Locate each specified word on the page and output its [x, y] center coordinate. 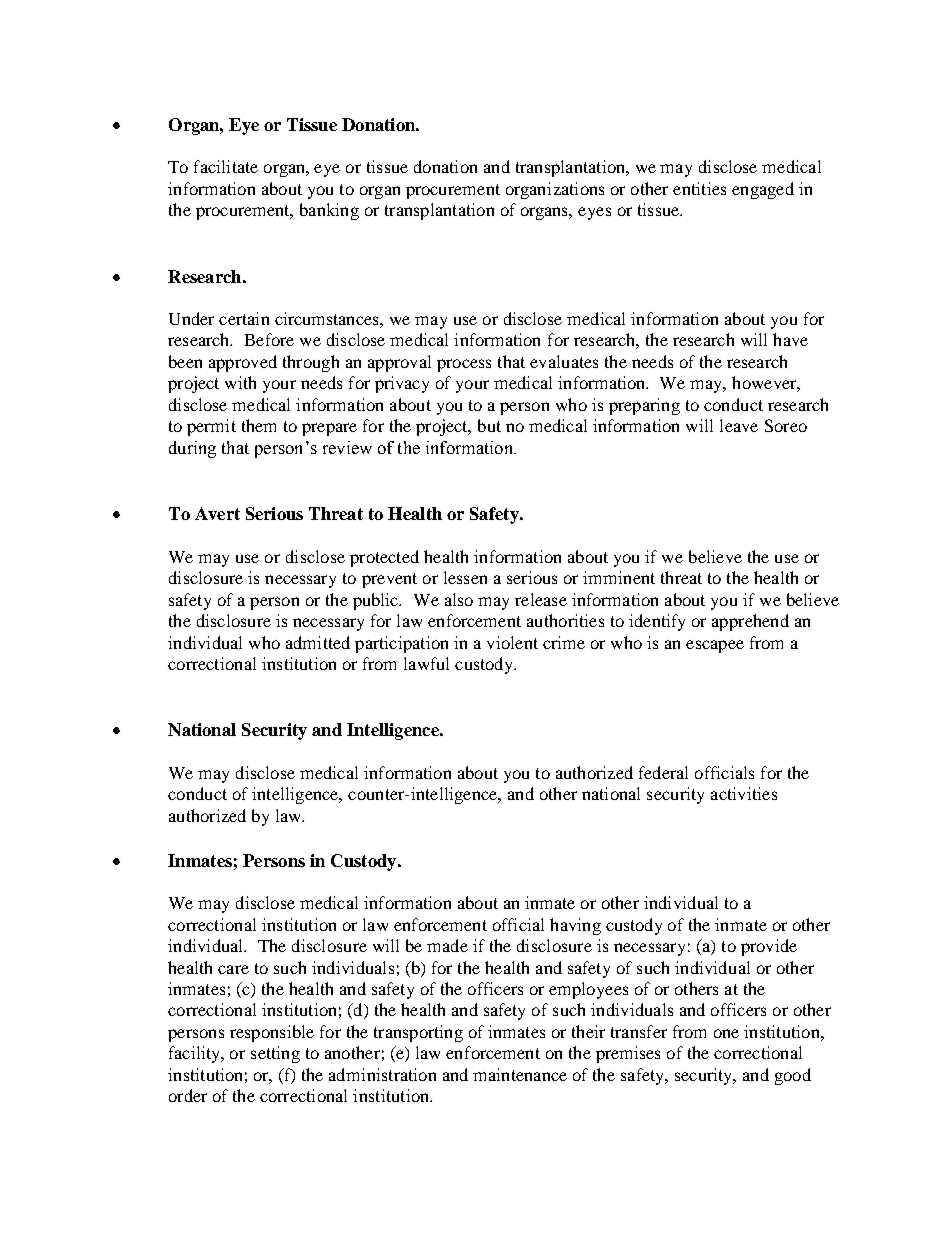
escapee [715, 646]
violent [512, 642]
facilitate [226, 166]
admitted [318, 642]
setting [275, 1054]
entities [699, 188]
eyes [594, 213]
